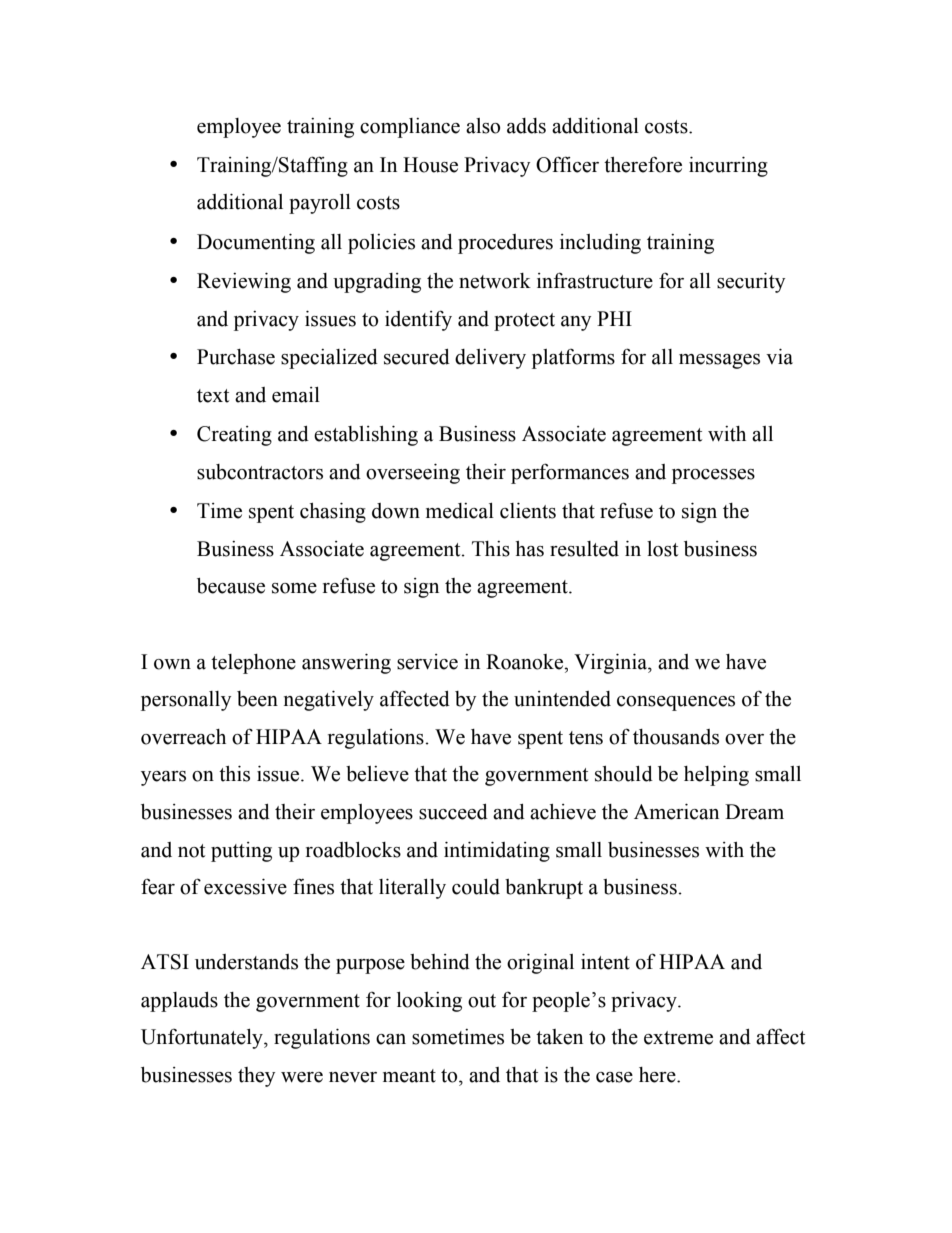 Image resolution: width=952 pixels, height=1233 pixels. I want to click on out, so click(482, 1001).
